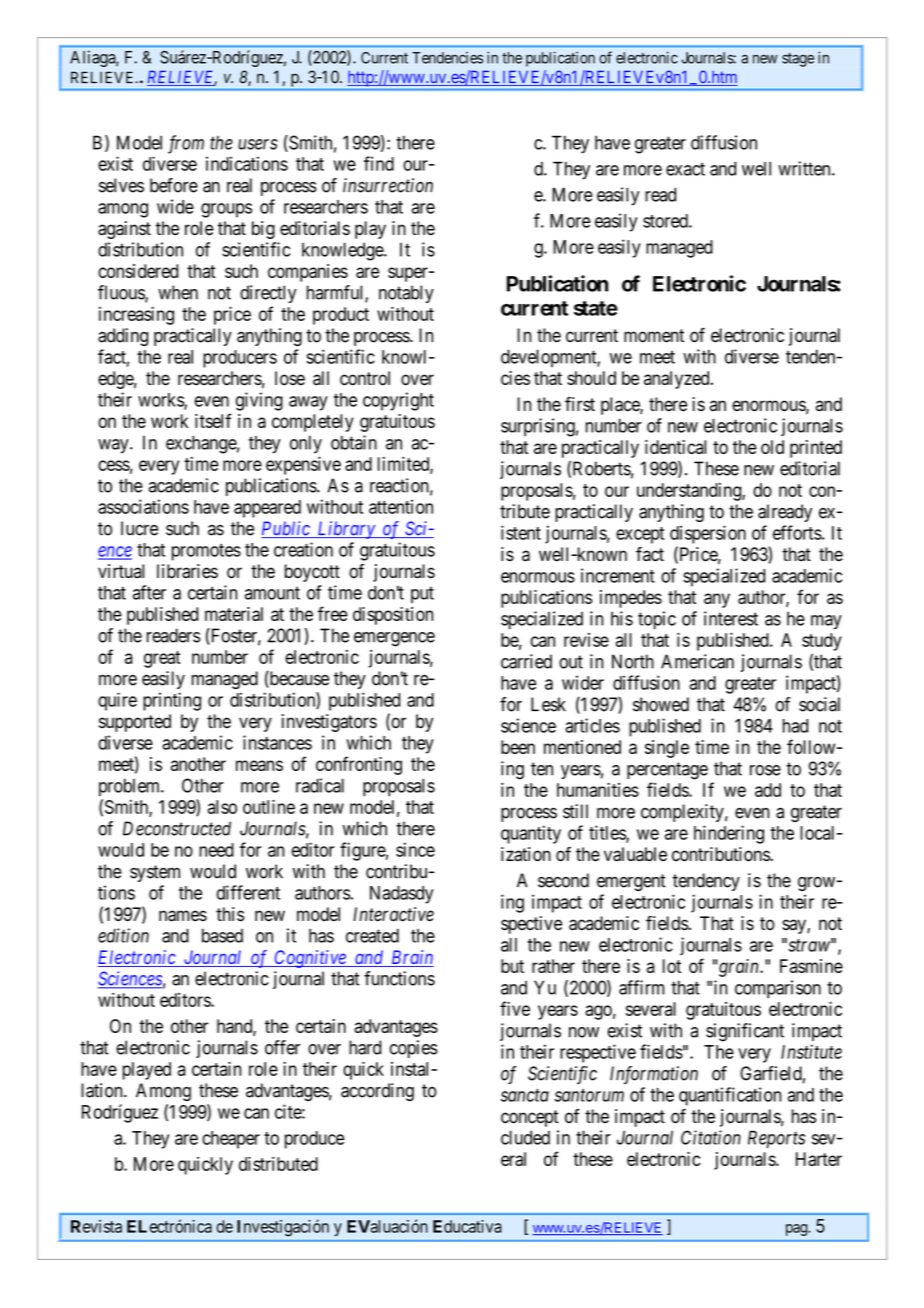 This image has width=924, height=1308. Describe the element at coordinates (379, 163) in the image. I see `find` at that location.
